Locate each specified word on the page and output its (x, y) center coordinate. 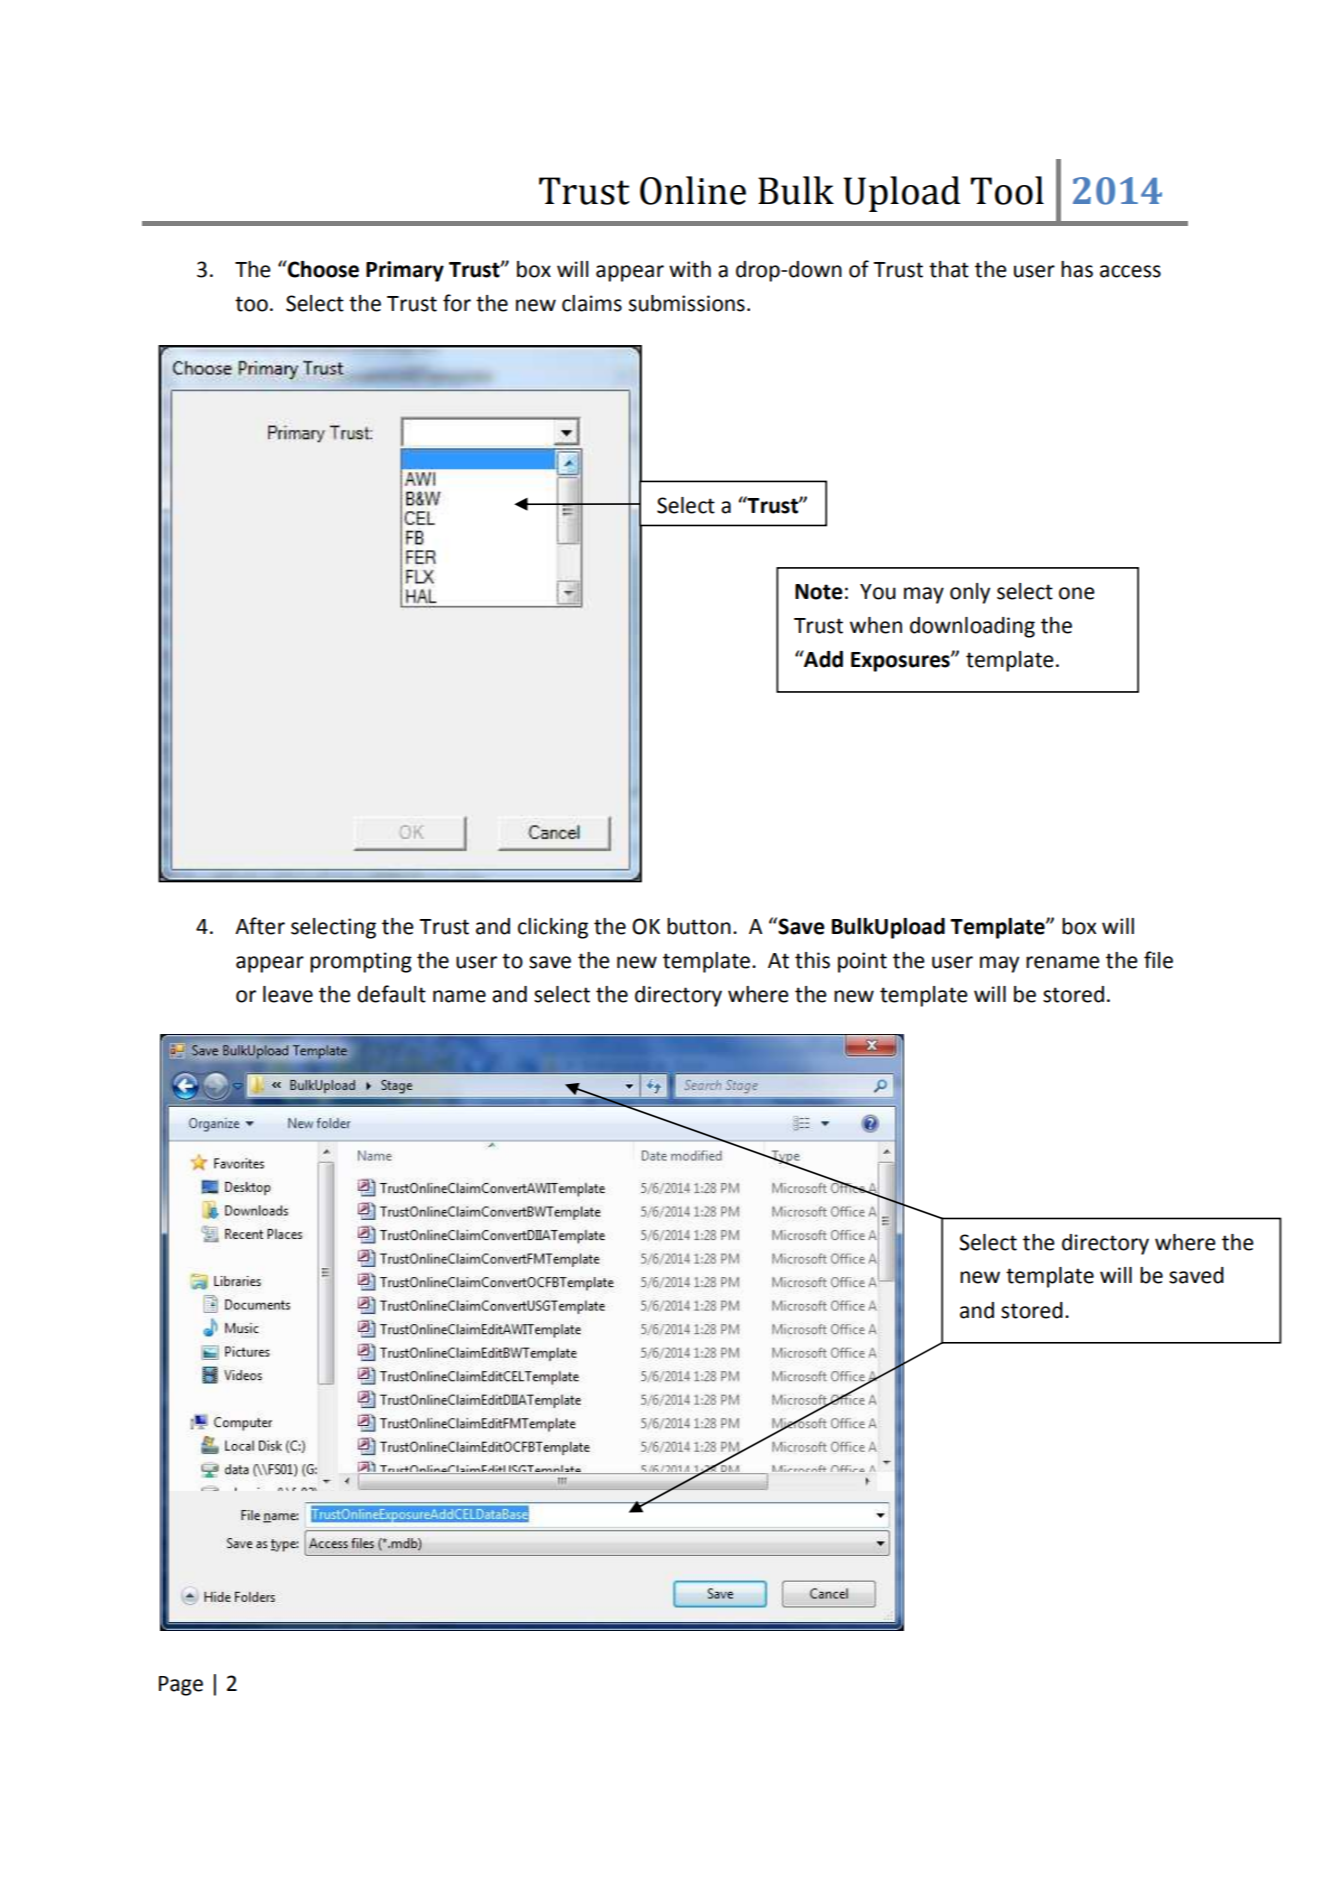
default (391, 994)
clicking (553, 928)
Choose (322, 269)
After (260, 926)
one (1077, 593)
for (457, 303)
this (812, 960)
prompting (361, 962)
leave (288, 994)
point (862, 962)
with (690, 269)
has (1077, 269)
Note (819, 592)
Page (181, 1686)
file (1158, 960)
